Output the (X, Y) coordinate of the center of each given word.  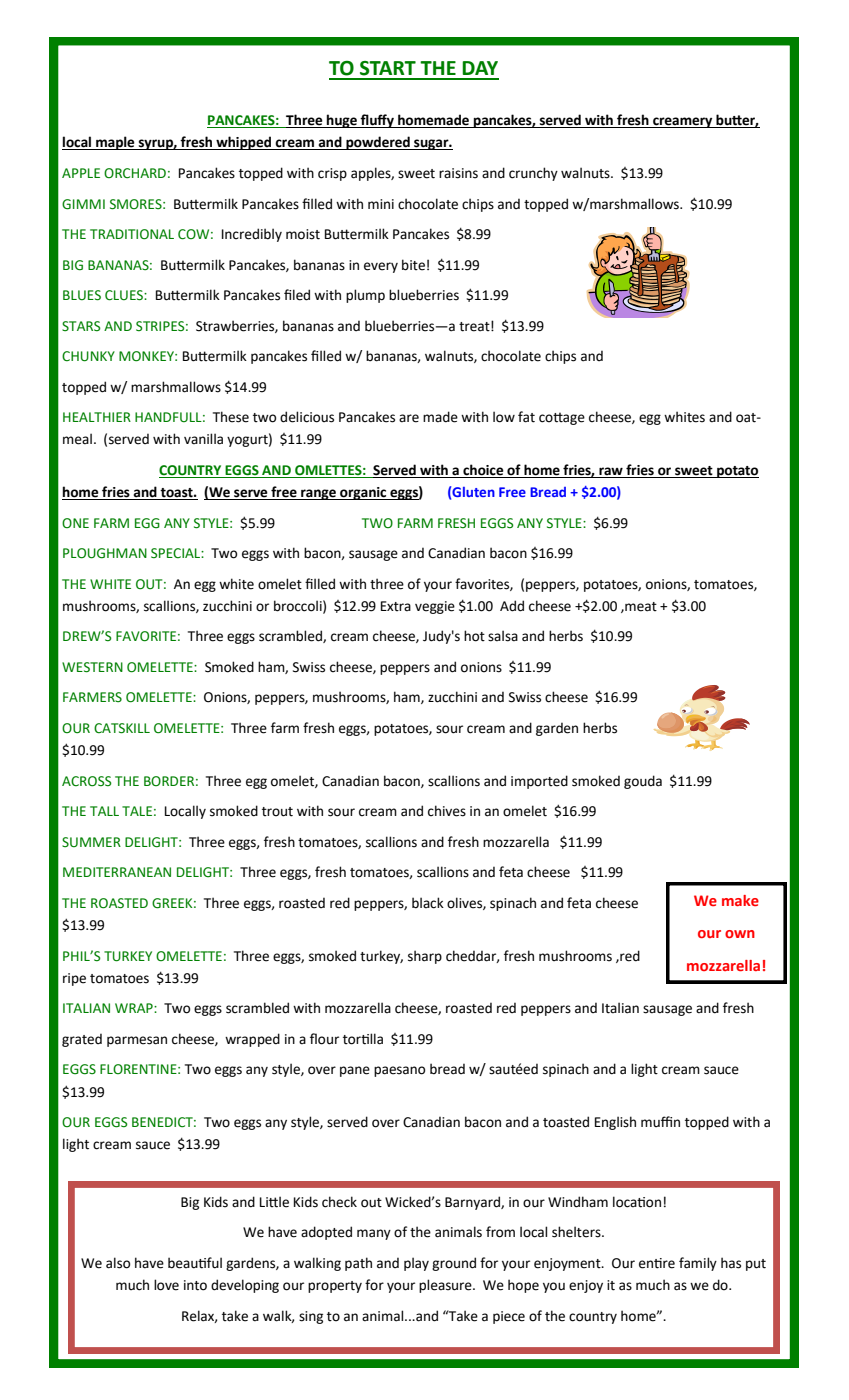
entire (657, 1263)
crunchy (533, 174)
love (166, 1285)
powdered (378, 143)
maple (115, 143)
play (416, 1264)
